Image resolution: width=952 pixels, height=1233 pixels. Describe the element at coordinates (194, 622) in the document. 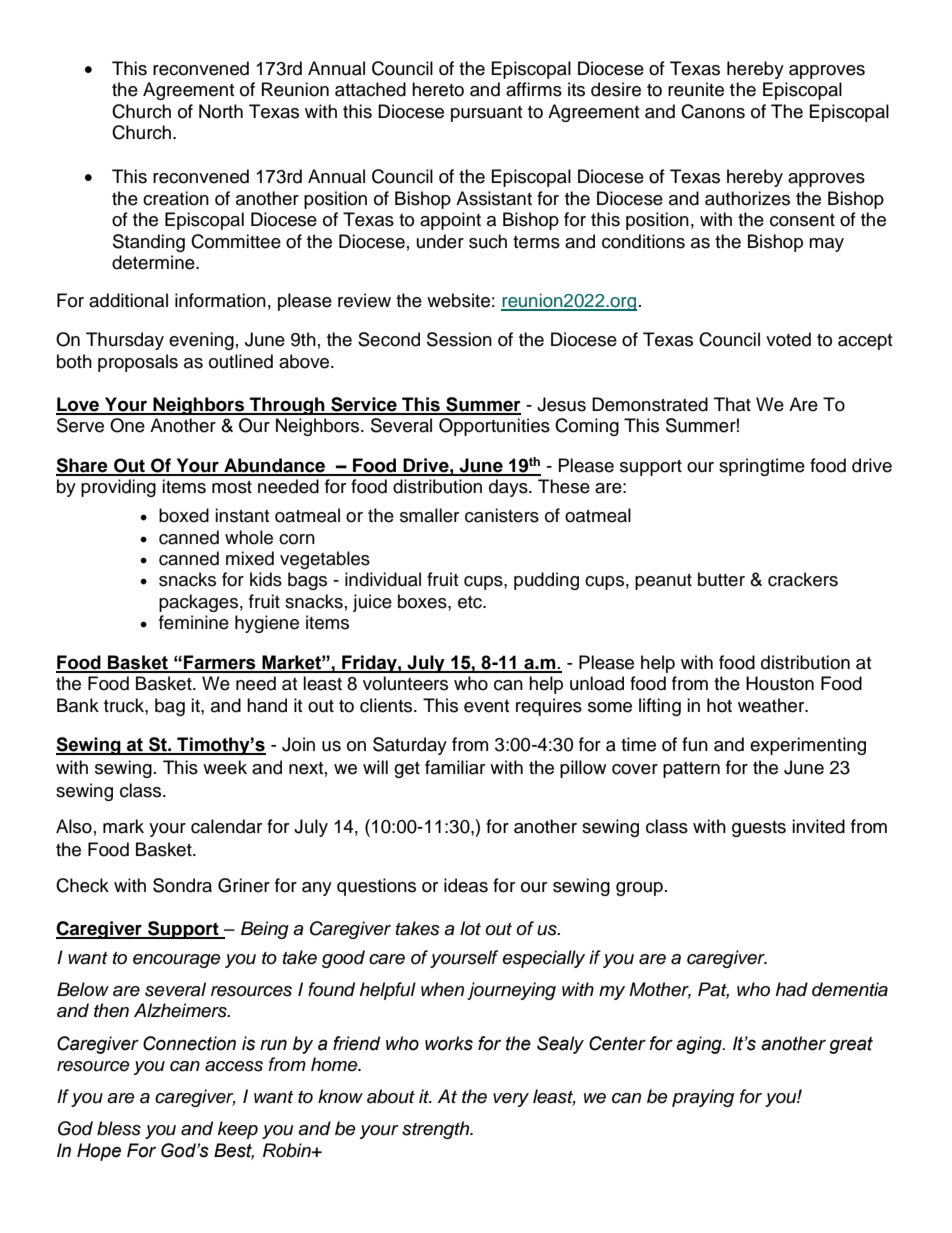

I see `feminine` at that location.
